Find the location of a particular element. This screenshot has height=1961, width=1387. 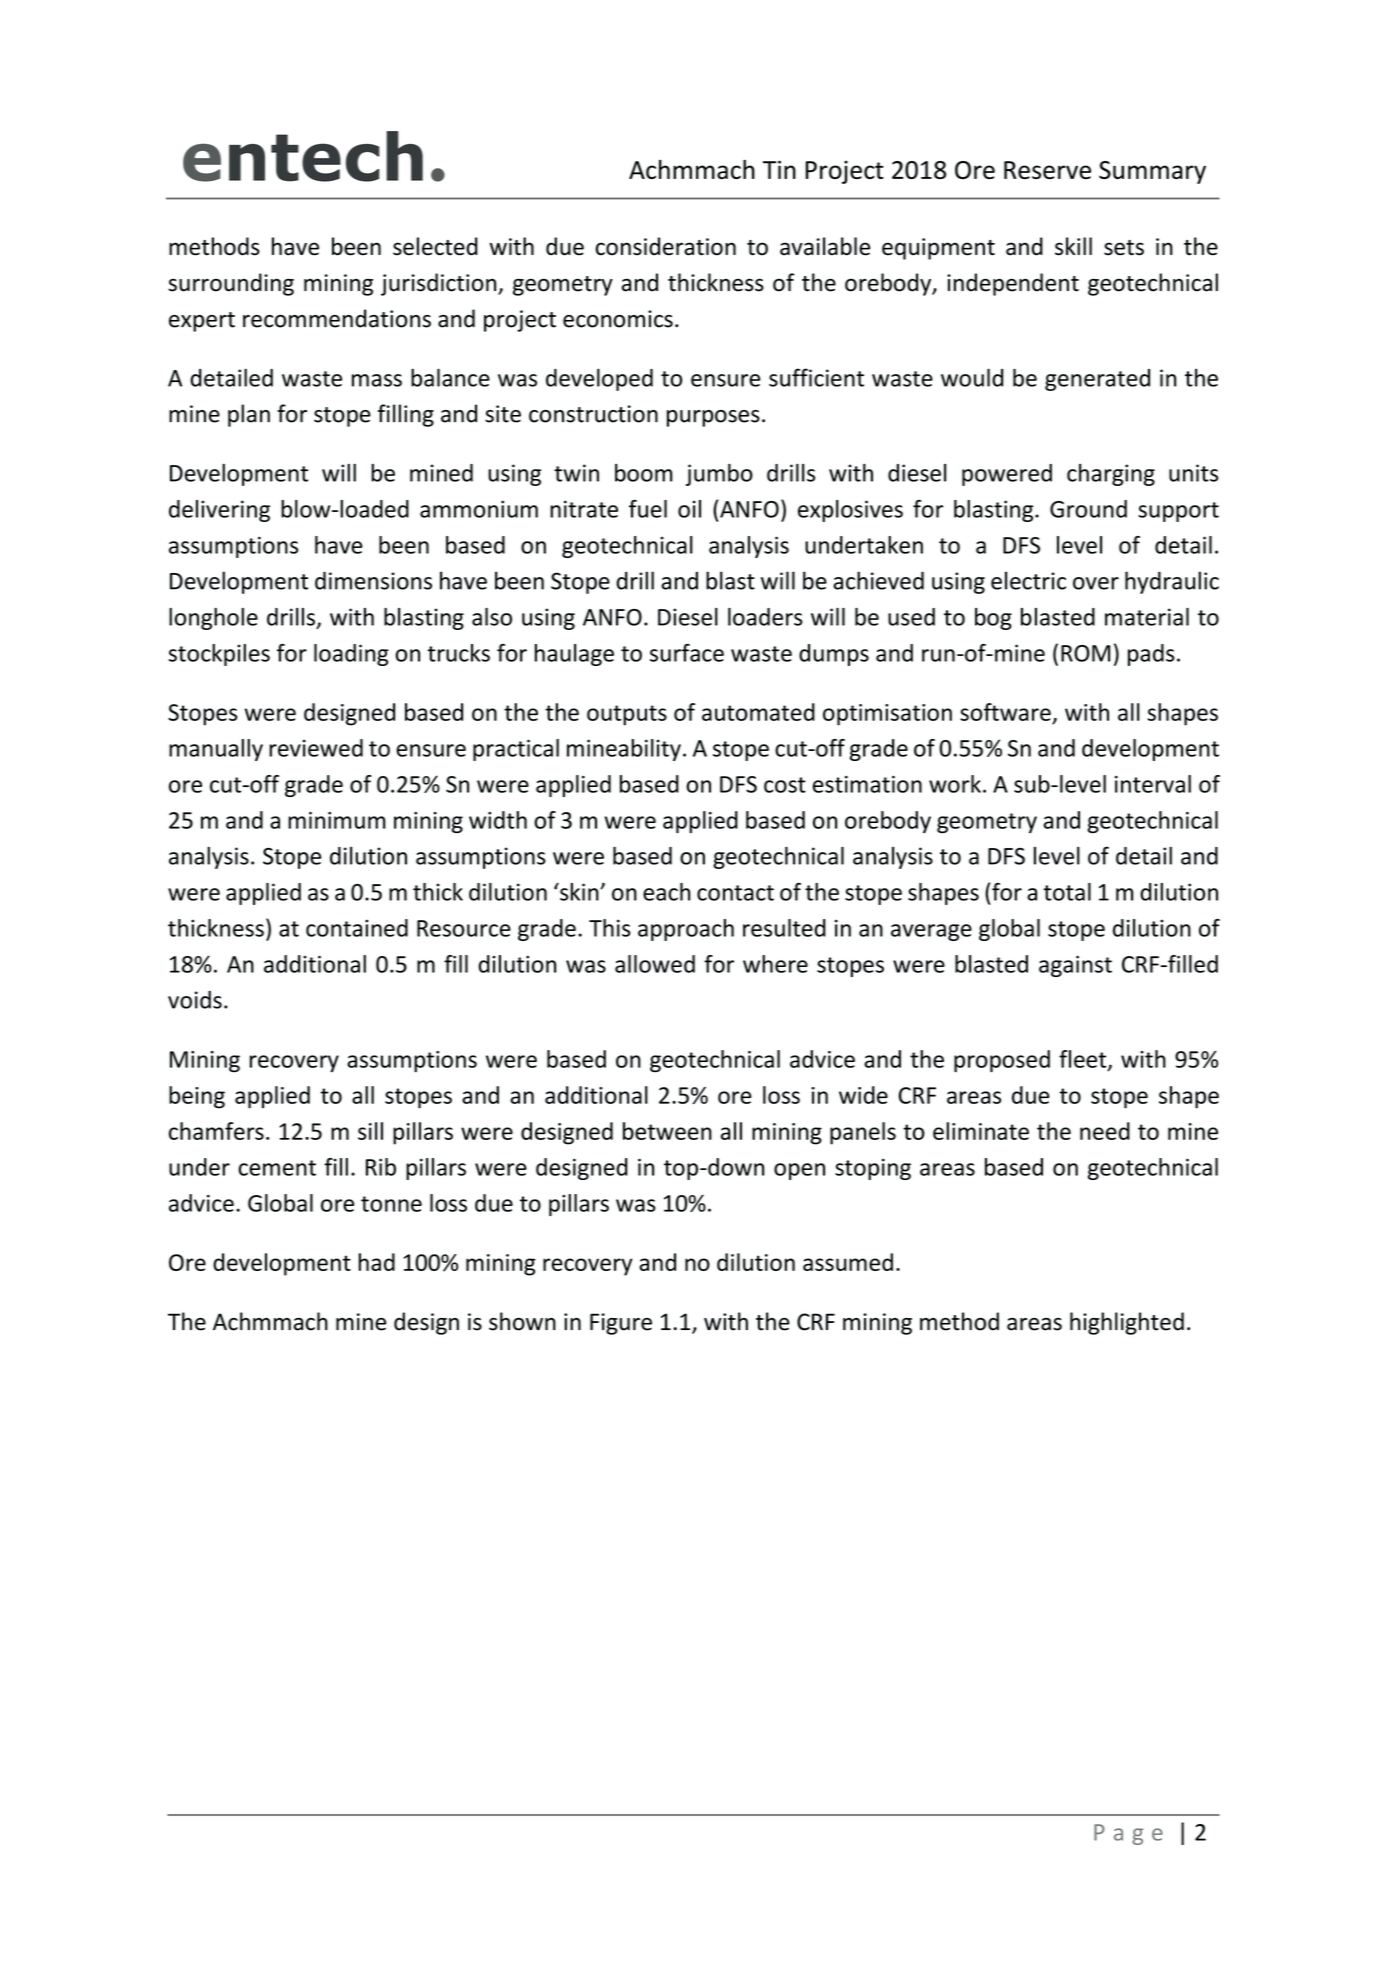

contained is located at coordinates (357, 928).
